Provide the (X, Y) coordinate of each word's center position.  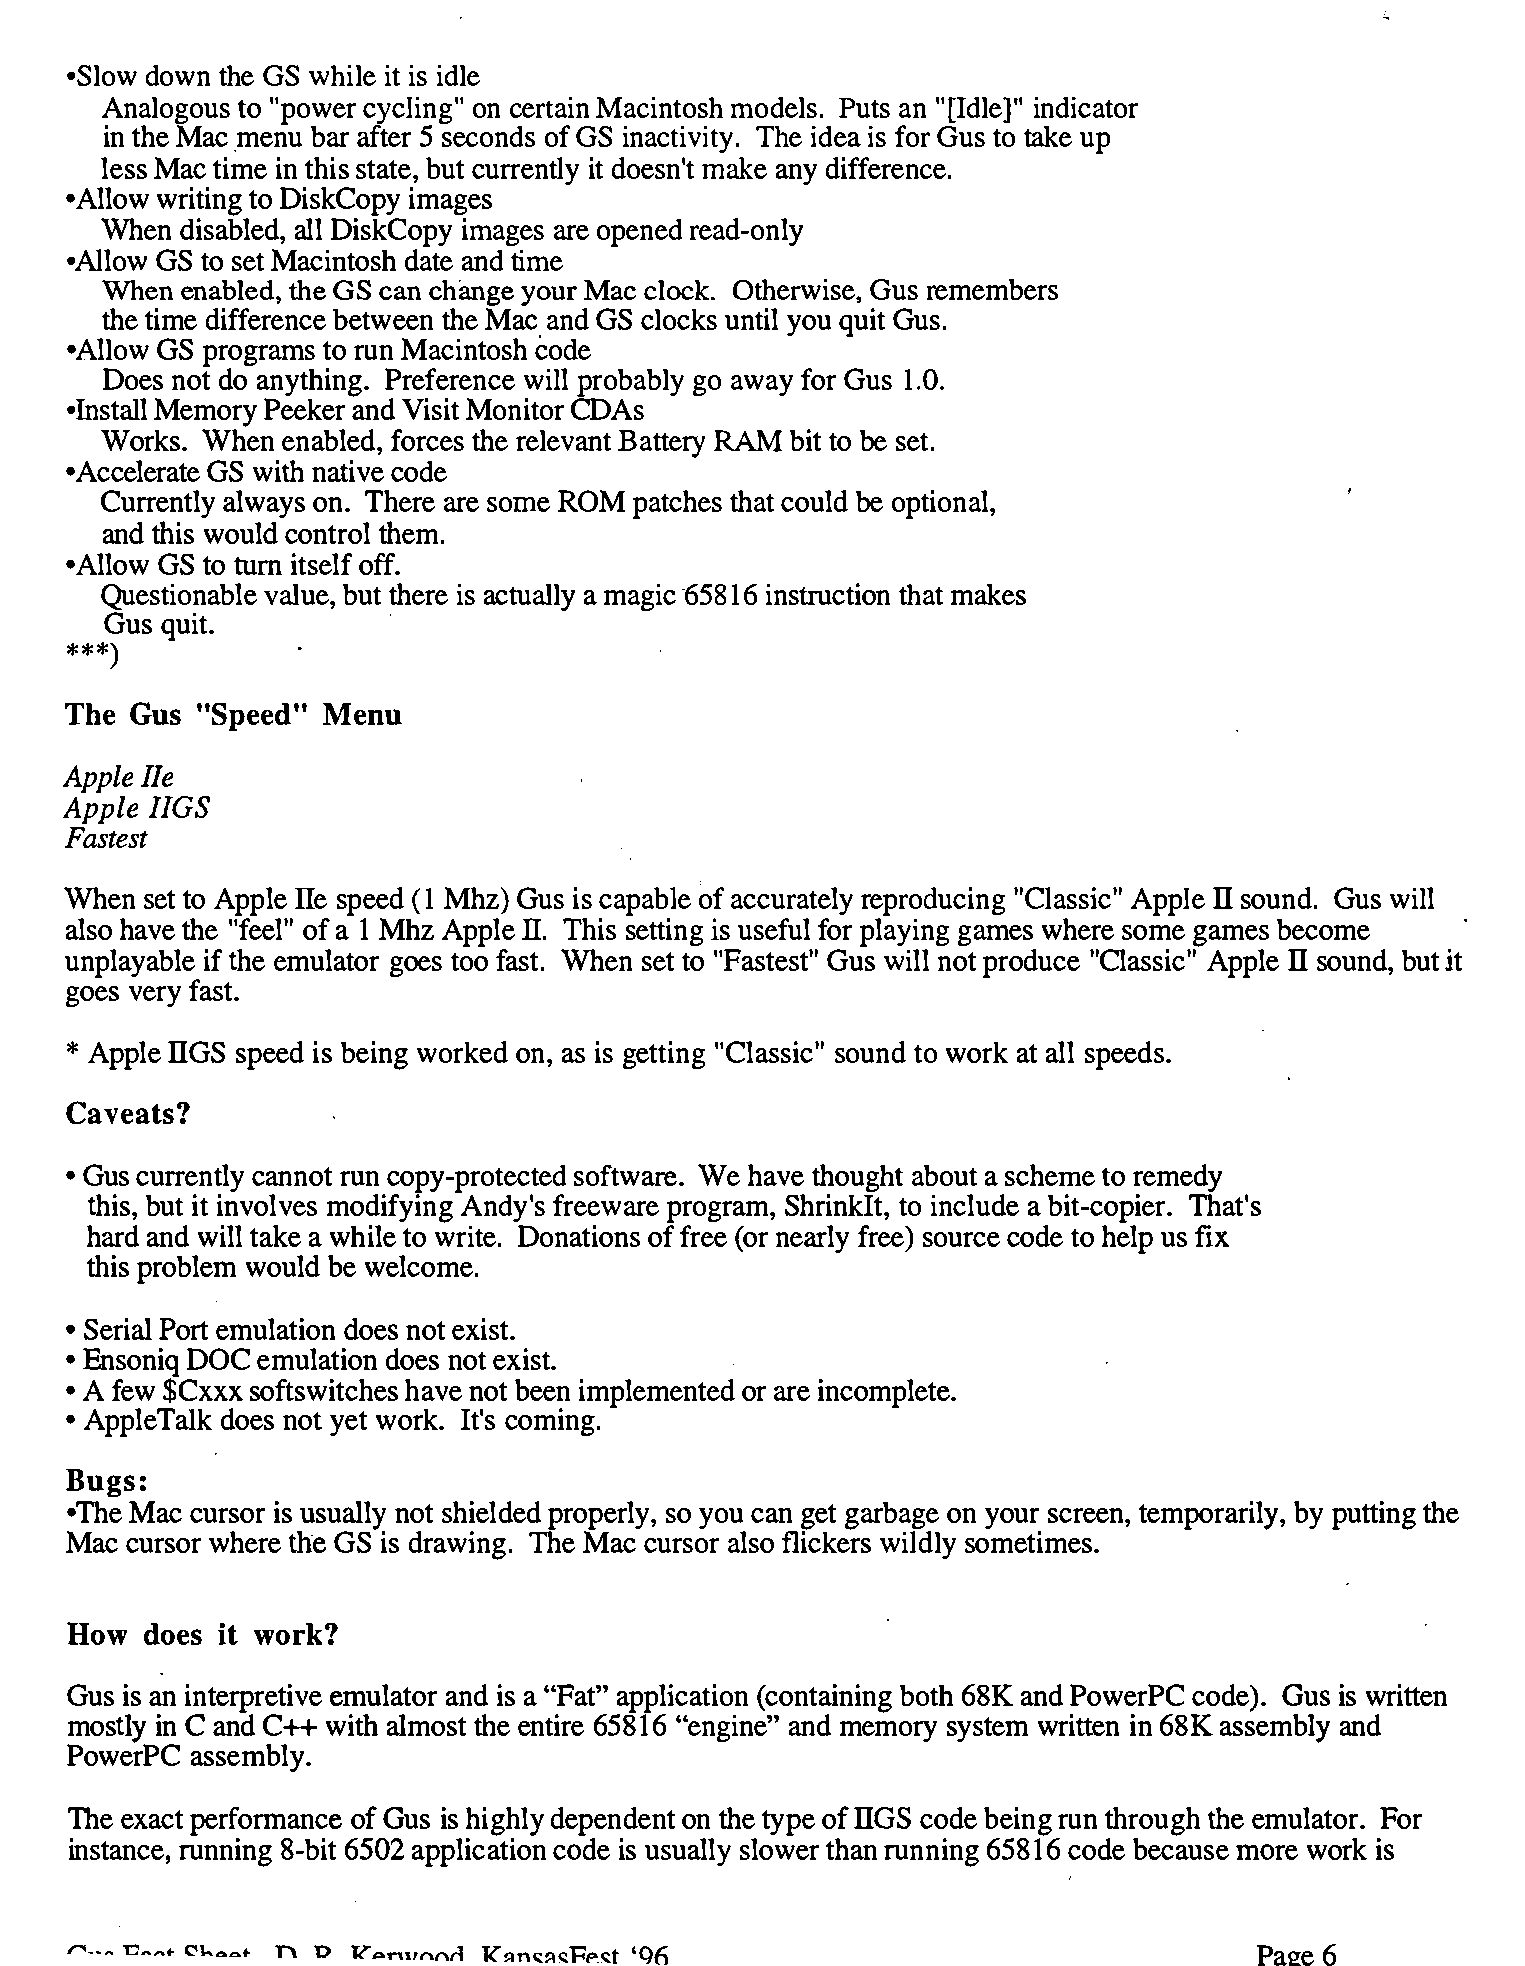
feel (261, 927)
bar (330, 136)
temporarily (1210, 1515)
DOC (218, 1359)
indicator (1086, 107)
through (1152, 1821)
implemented (657, 1393)
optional (941, 504)
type (788, 1823)
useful (774, 929)
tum (258, 566)
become (1323, 929)
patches (677, 504)
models (774, 107)
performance (266, 1821)
